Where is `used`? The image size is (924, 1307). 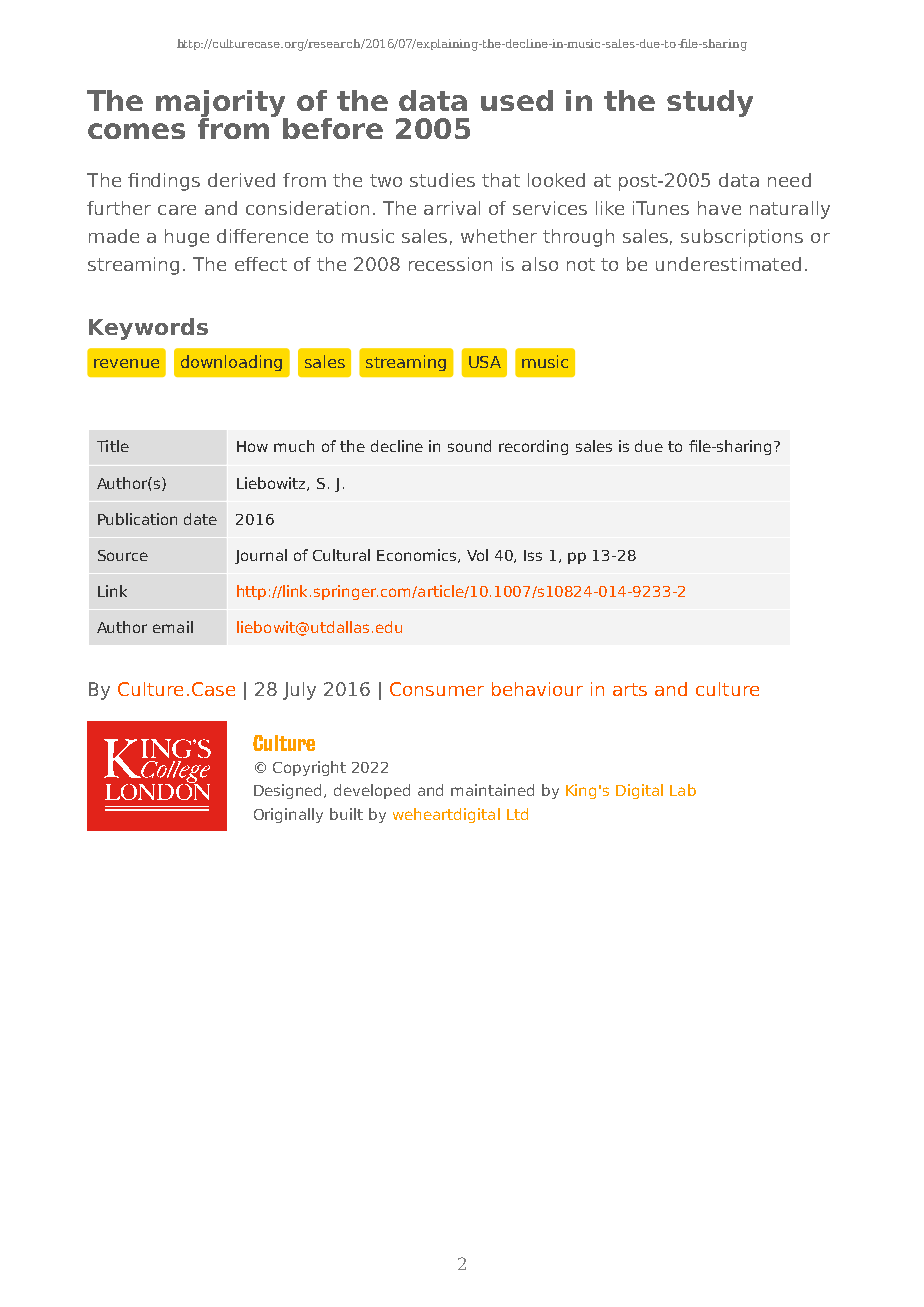 used is located at coordinates (517, 100).
